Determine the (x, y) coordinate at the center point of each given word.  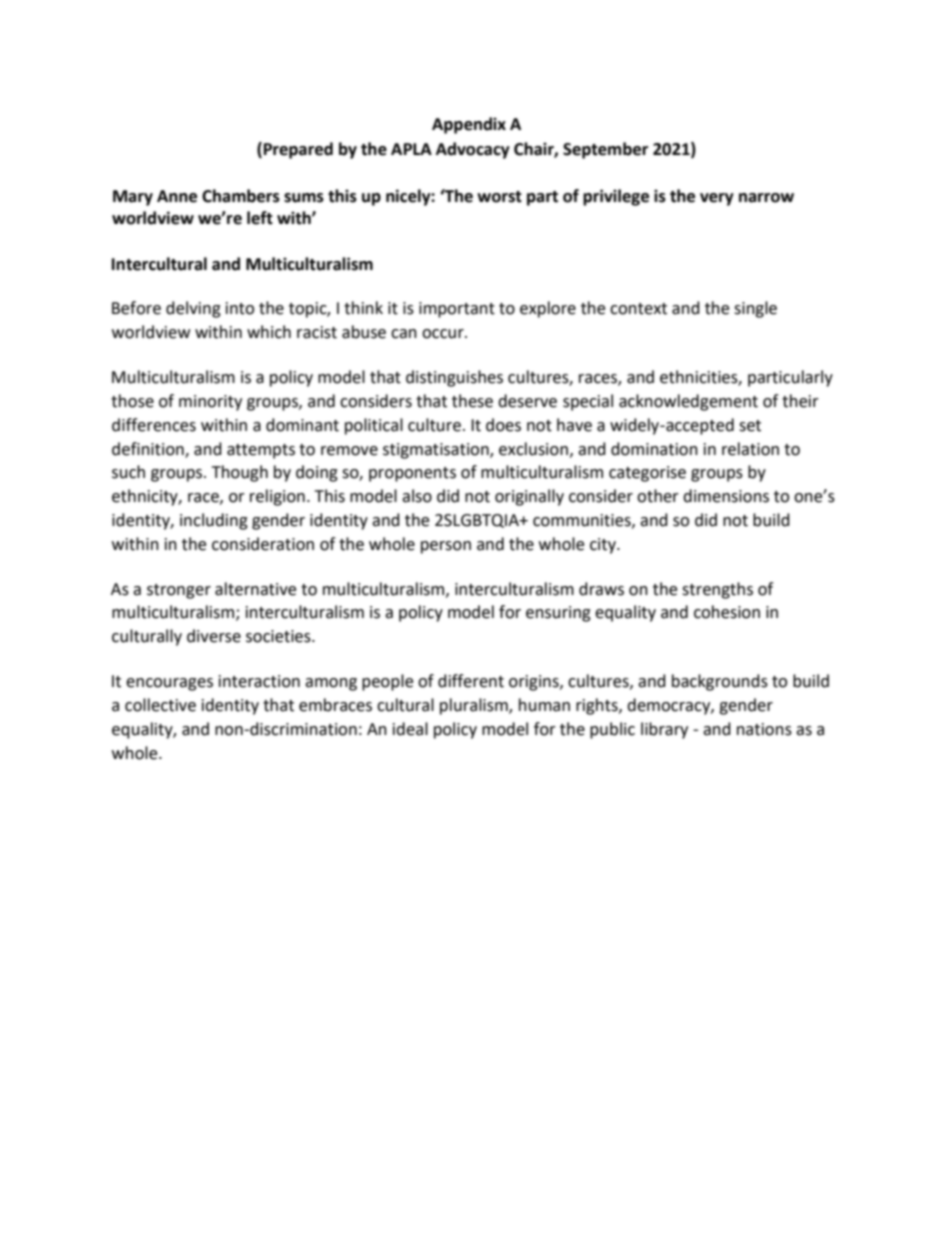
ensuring (558, 614)
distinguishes (454, 378)
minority (210, 403)
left (260, 218)
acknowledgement (688, 402)
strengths (717, 590)
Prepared (298, 150)
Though (240, 473)
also (417, 496)
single (755, 309)
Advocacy (473, 150)
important (457, 310)
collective (160, 705)
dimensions (726, 496)
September (605, 150)
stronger (179, 591)
